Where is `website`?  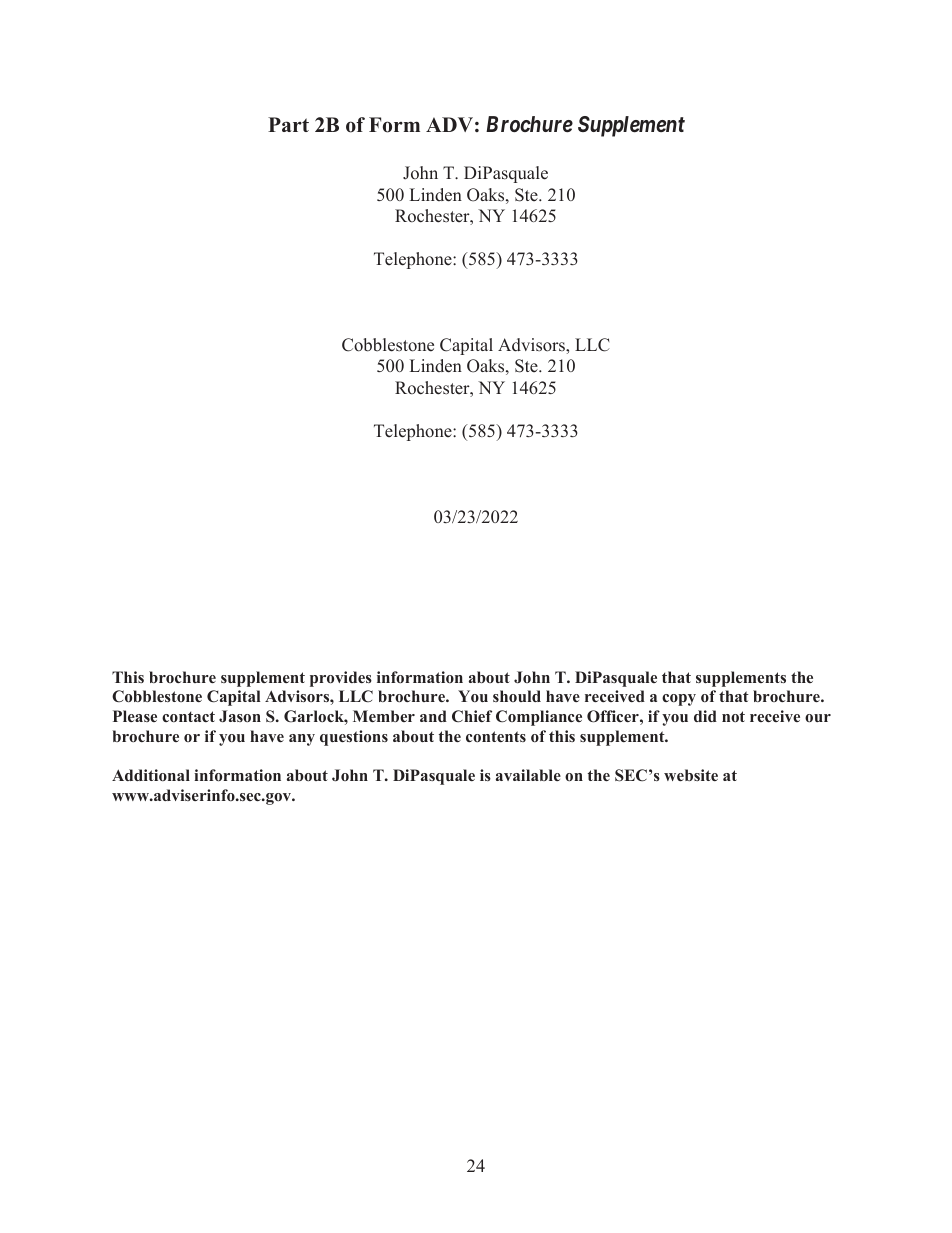 website is located at coordinates (691, 775).
